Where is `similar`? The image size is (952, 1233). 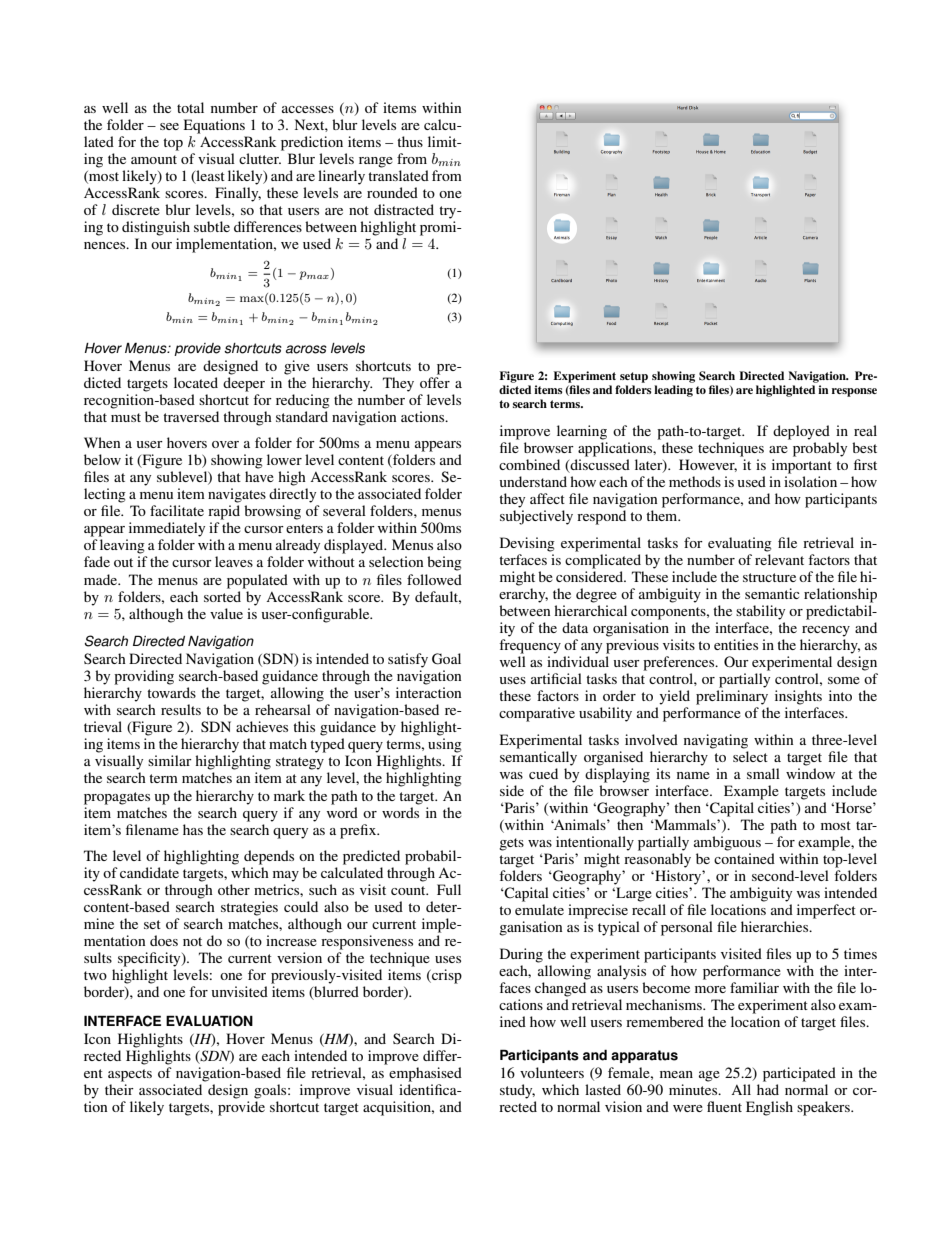
similar is located at coordinates (170, 760).
